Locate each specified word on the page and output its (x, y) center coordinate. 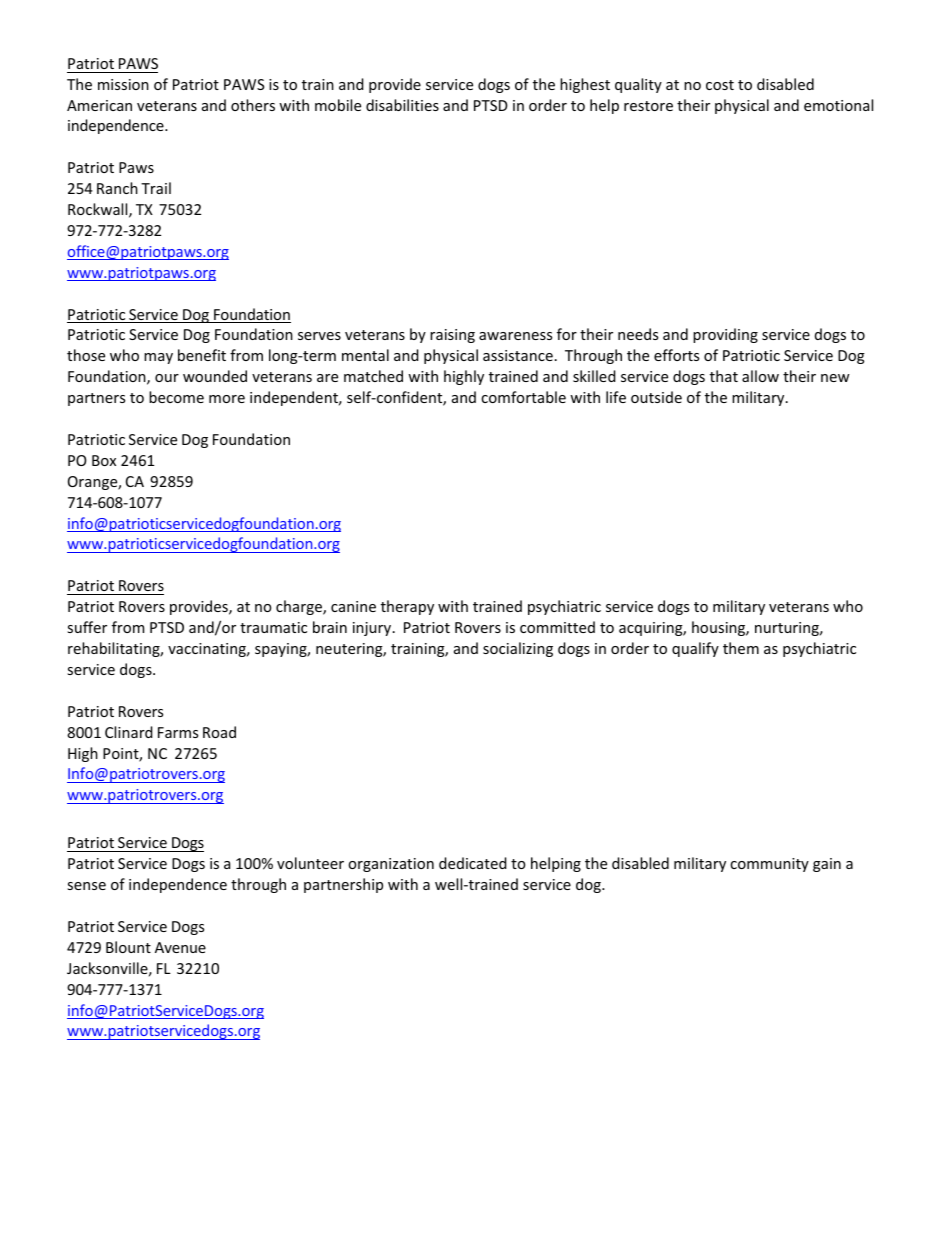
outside (656, 397)
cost (720, 85)
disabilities (402, 105)
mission (123, 84)
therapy (407, 607)
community (769, 865)
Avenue (180, 947)
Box (104, 460)
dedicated (473, 863)
